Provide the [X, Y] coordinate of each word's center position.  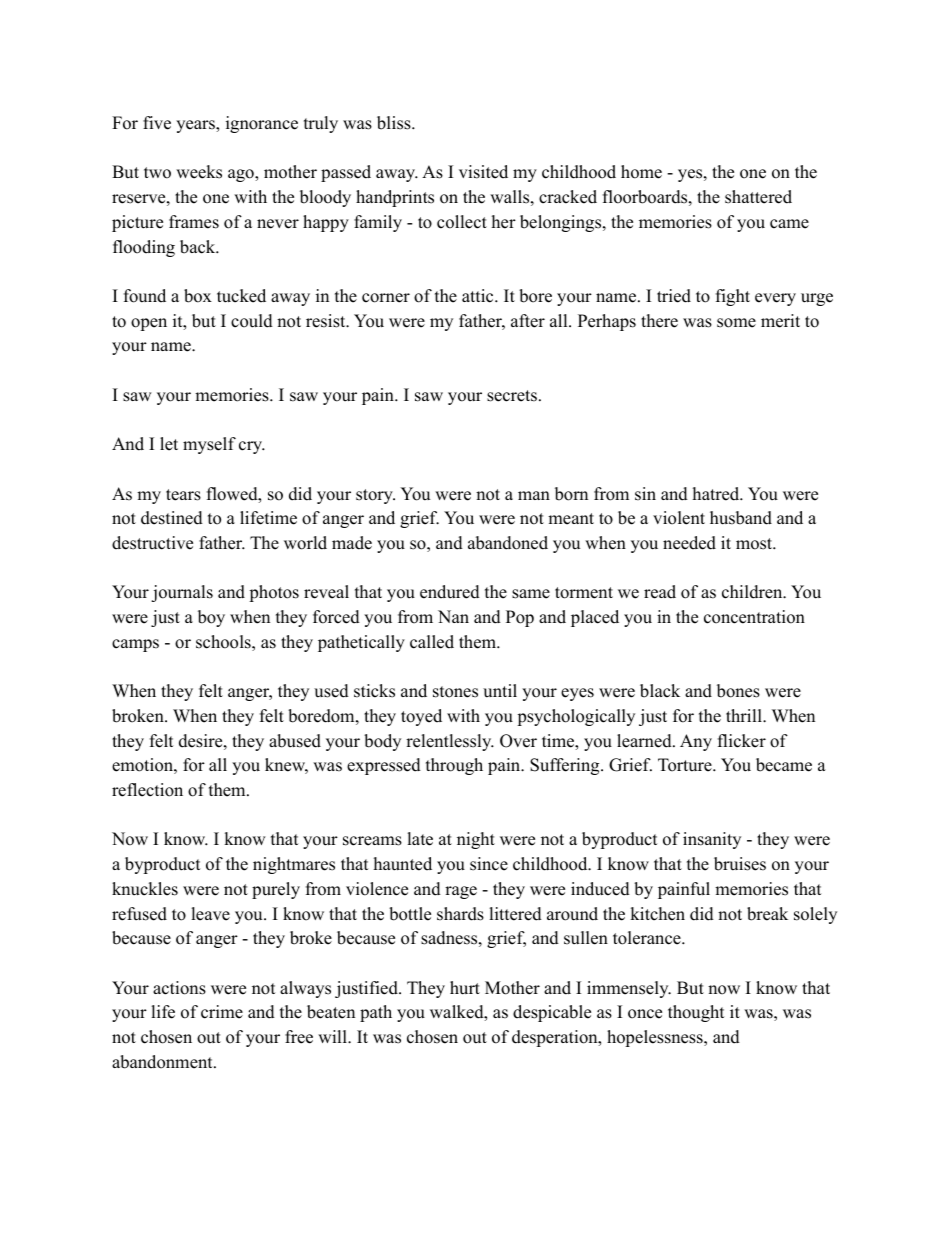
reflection [147, 790]
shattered [758, 197]
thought [696, 1013]
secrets [512, 396]
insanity [712, 840]
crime [222, 1012]
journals [182, 593]
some [736, 323]
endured [450, 592]
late [420, 839]
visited [483, 172]
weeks [199, 172]
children [753, 592]
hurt [465, 988]
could [252, 321]
